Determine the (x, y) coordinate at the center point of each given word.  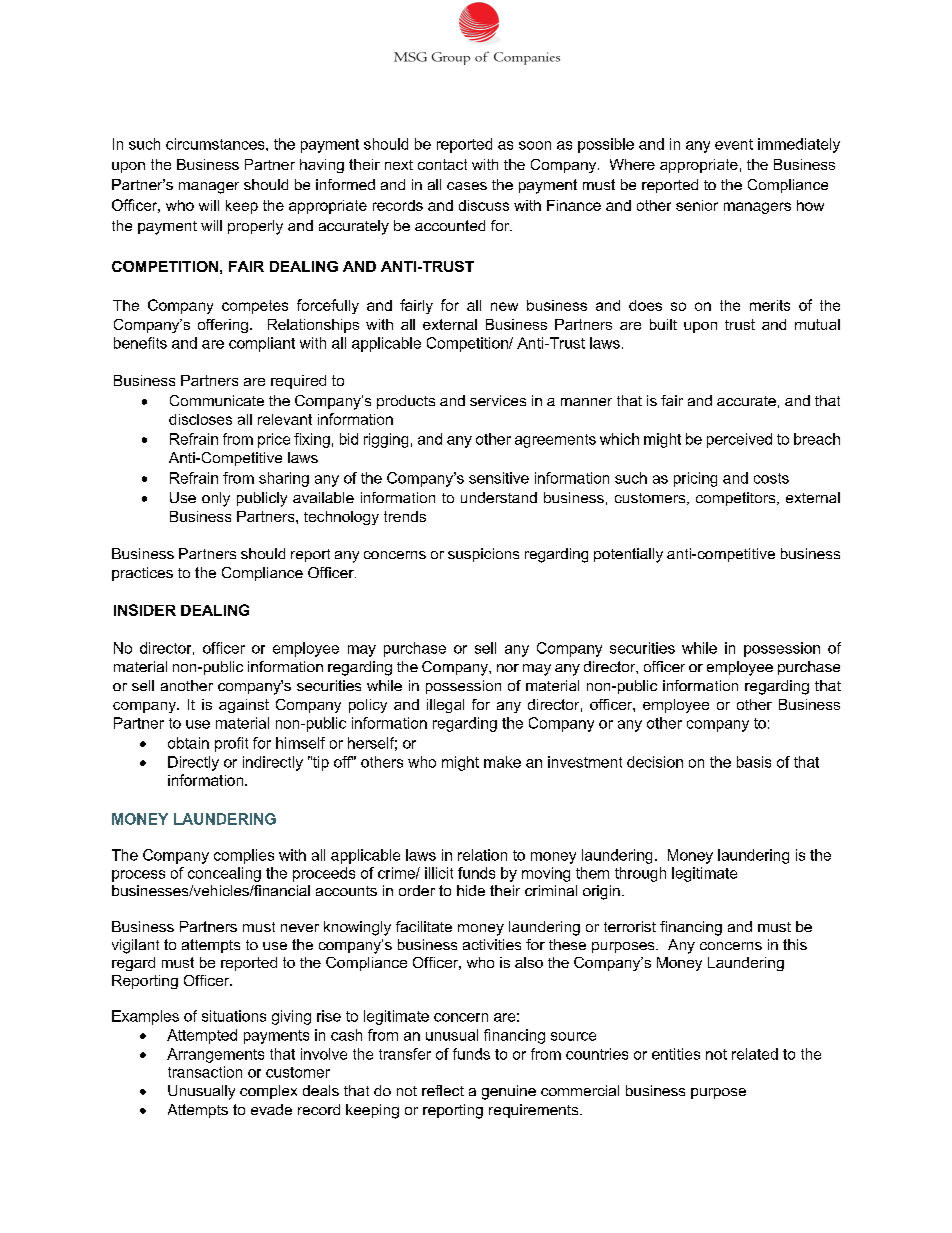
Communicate (217, 400)
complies (244, 856)
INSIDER (145, 610)
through (640, 874)
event (734, 144)
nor (508, 668)
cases (467, 186)
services (498, 400)
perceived (739, 440)
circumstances (216, 144)
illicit (439, 873)
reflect (443, 1090)
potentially (628, 555)
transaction (205, 1072)
